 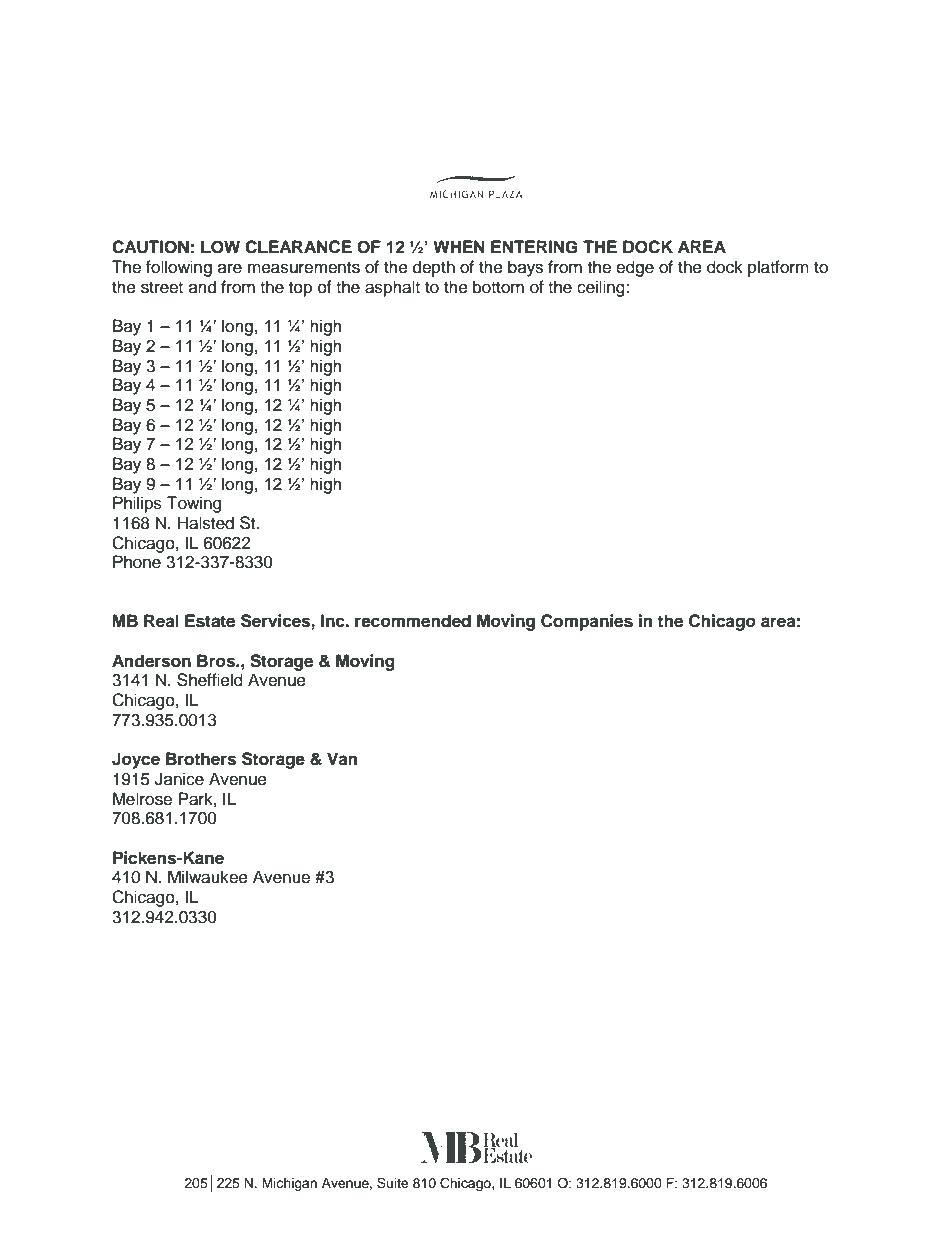 I want to click on Brothers, so click(x=201, y=759).
